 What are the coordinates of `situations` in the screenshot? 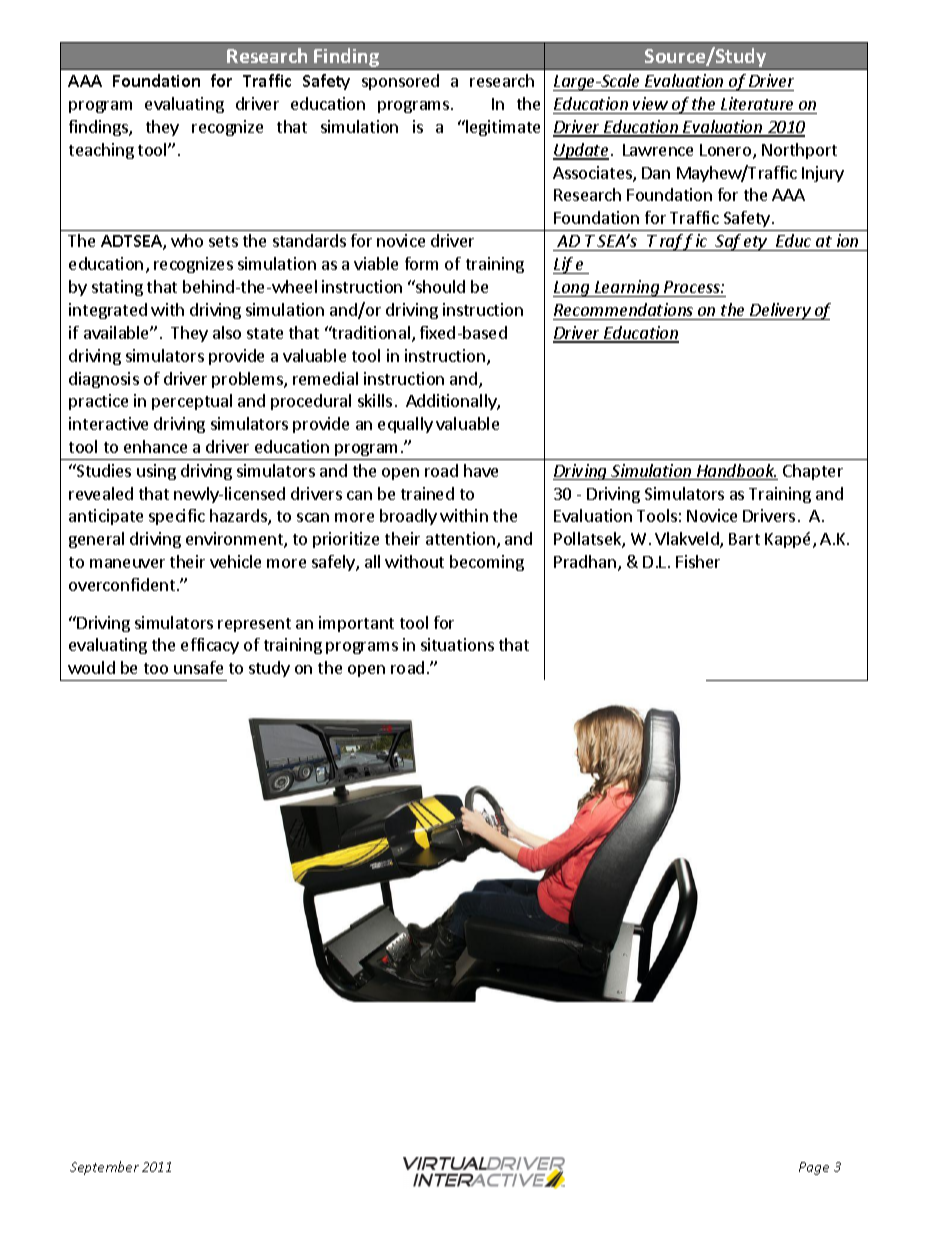 It's located at (457, 644).
